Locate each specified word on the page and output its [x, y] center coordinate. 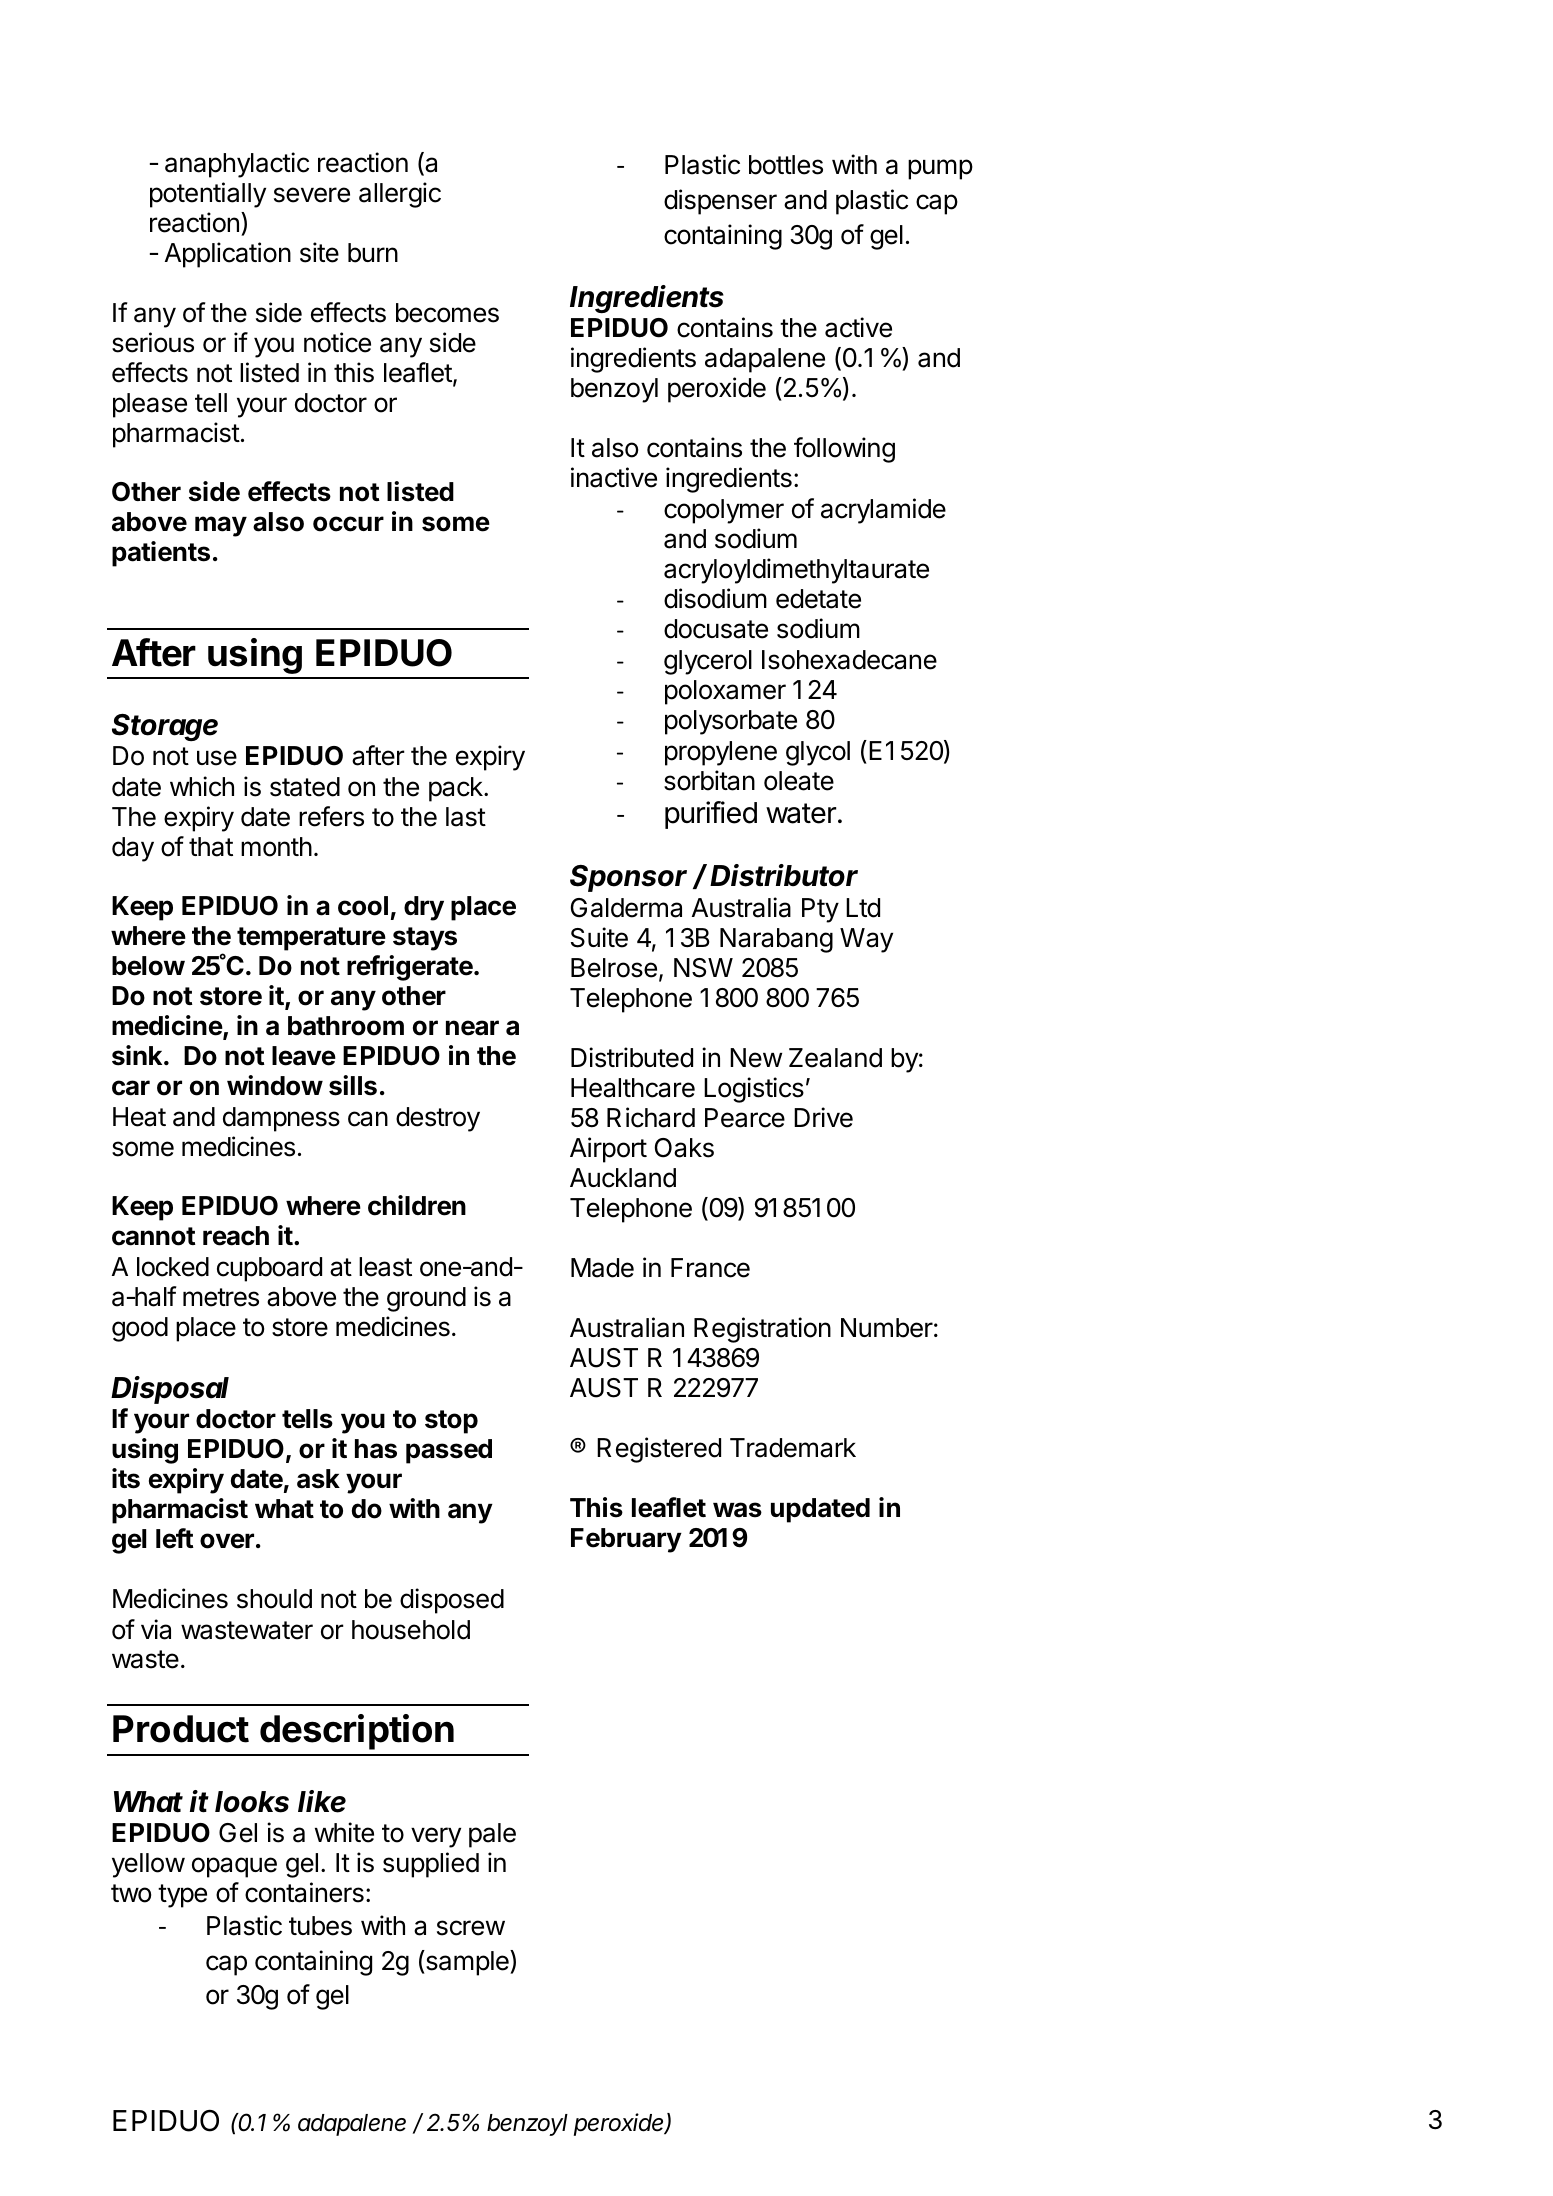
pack [457, 789]
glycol [818, 753]
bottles [786, 165]
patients [161, 554]
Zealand [835, 1058]
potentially [208, 195]
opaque [234, 1867]
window [275, 1085]
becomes [447, 313]
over [227, 1541]
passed [449, 1451]
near [472, 1028]
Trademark [793, 1448]
